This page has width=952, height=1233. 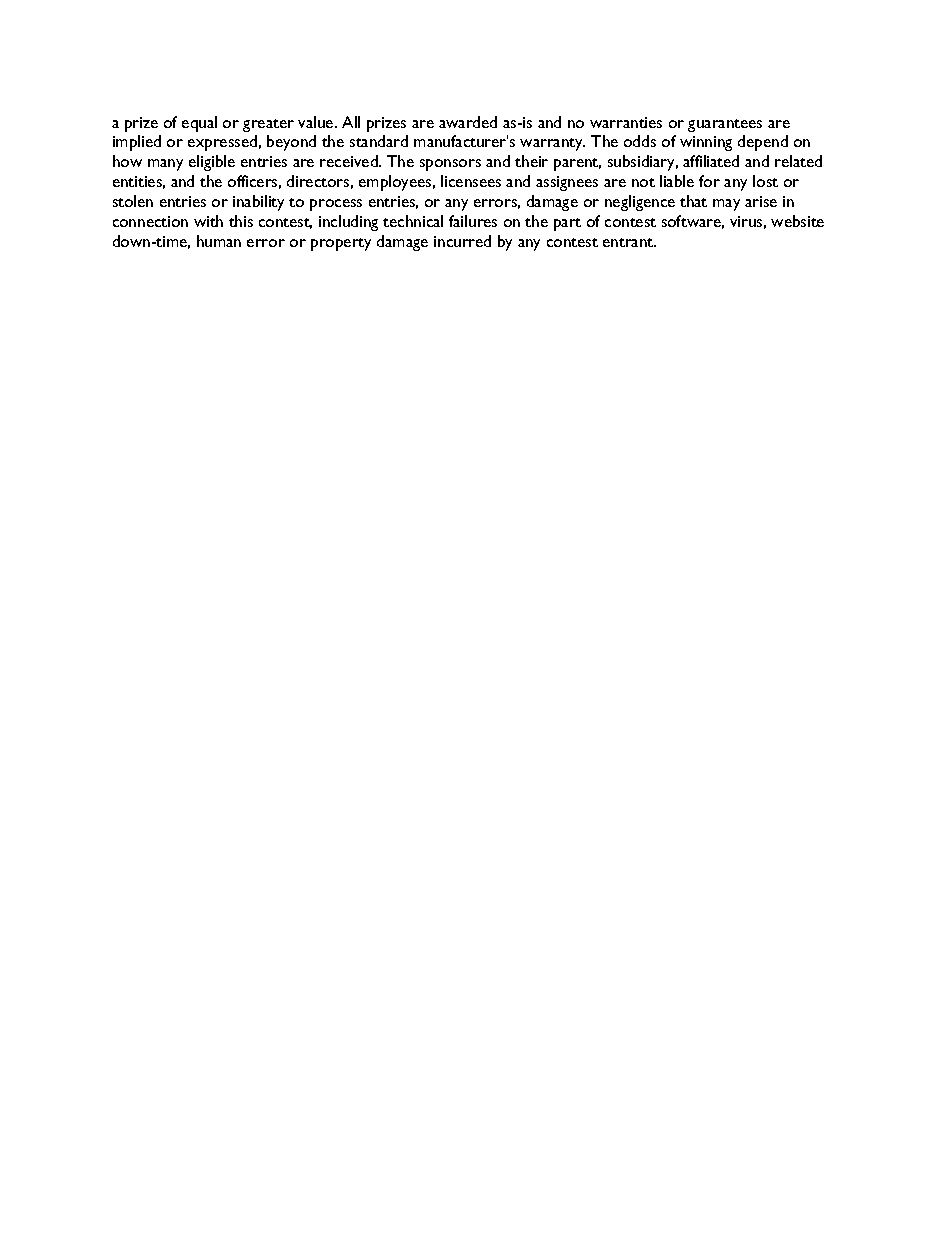 What do you see at coordinates (219, 241) in the page?
I see `human` at bounding box center [219, 241].
